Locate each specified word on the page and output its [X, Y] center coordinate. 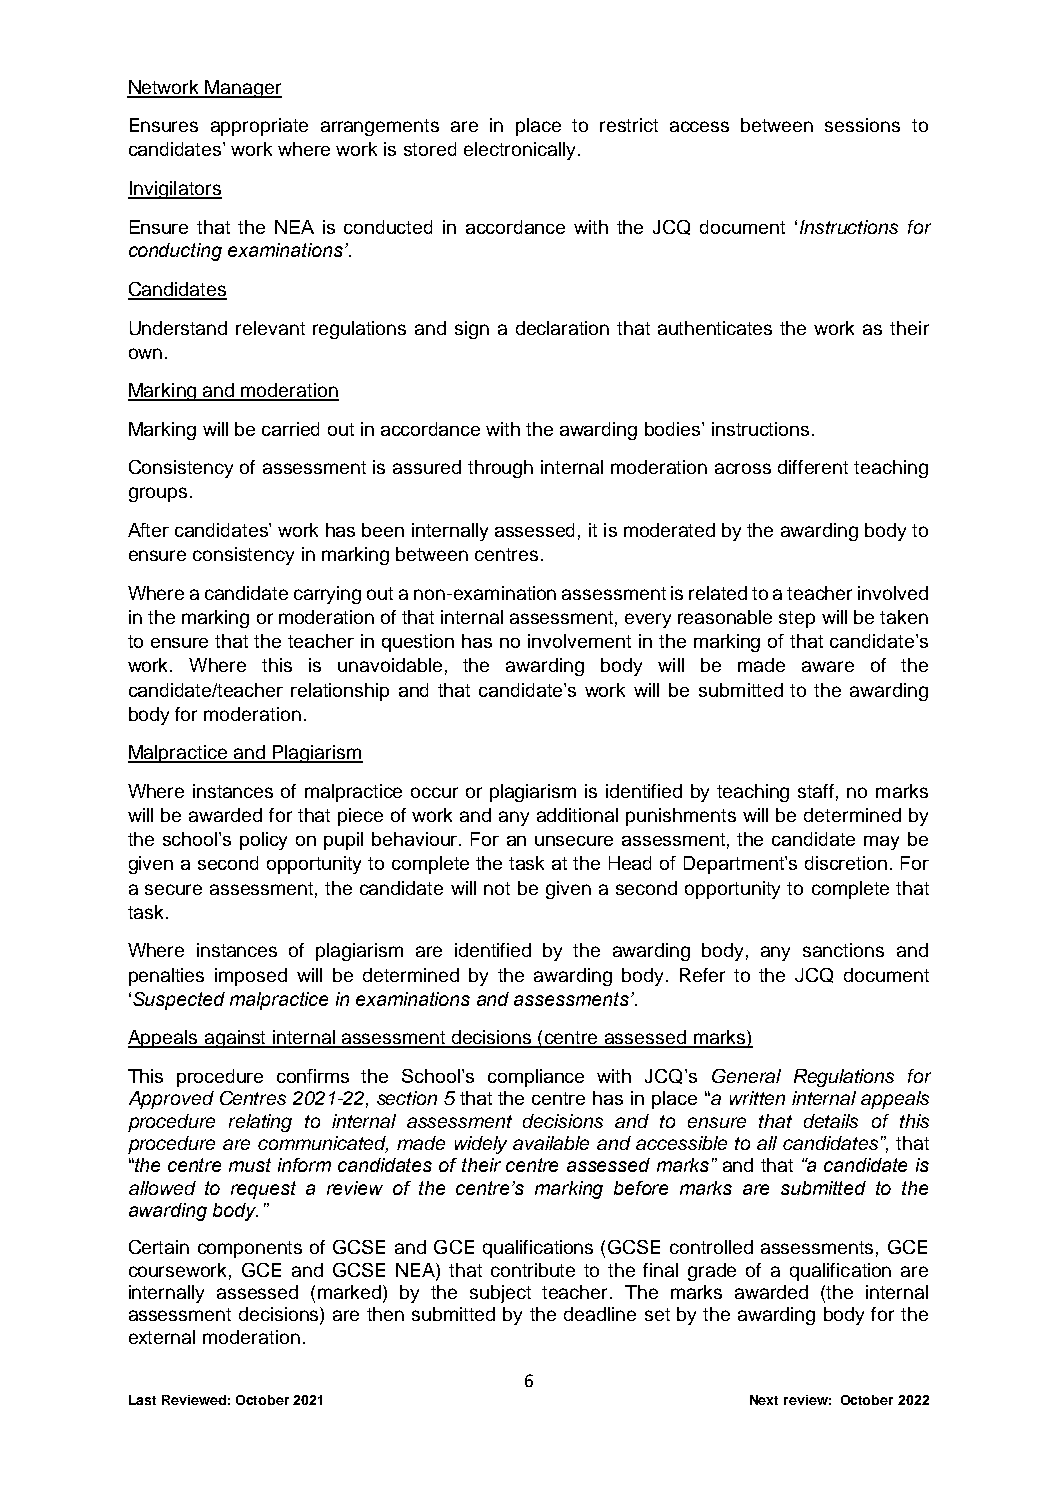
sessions [862, 125]
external [162, 1337]
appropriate [259, 127]
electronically [519, 151]
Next [764, 1400]
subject [500, 1294]
